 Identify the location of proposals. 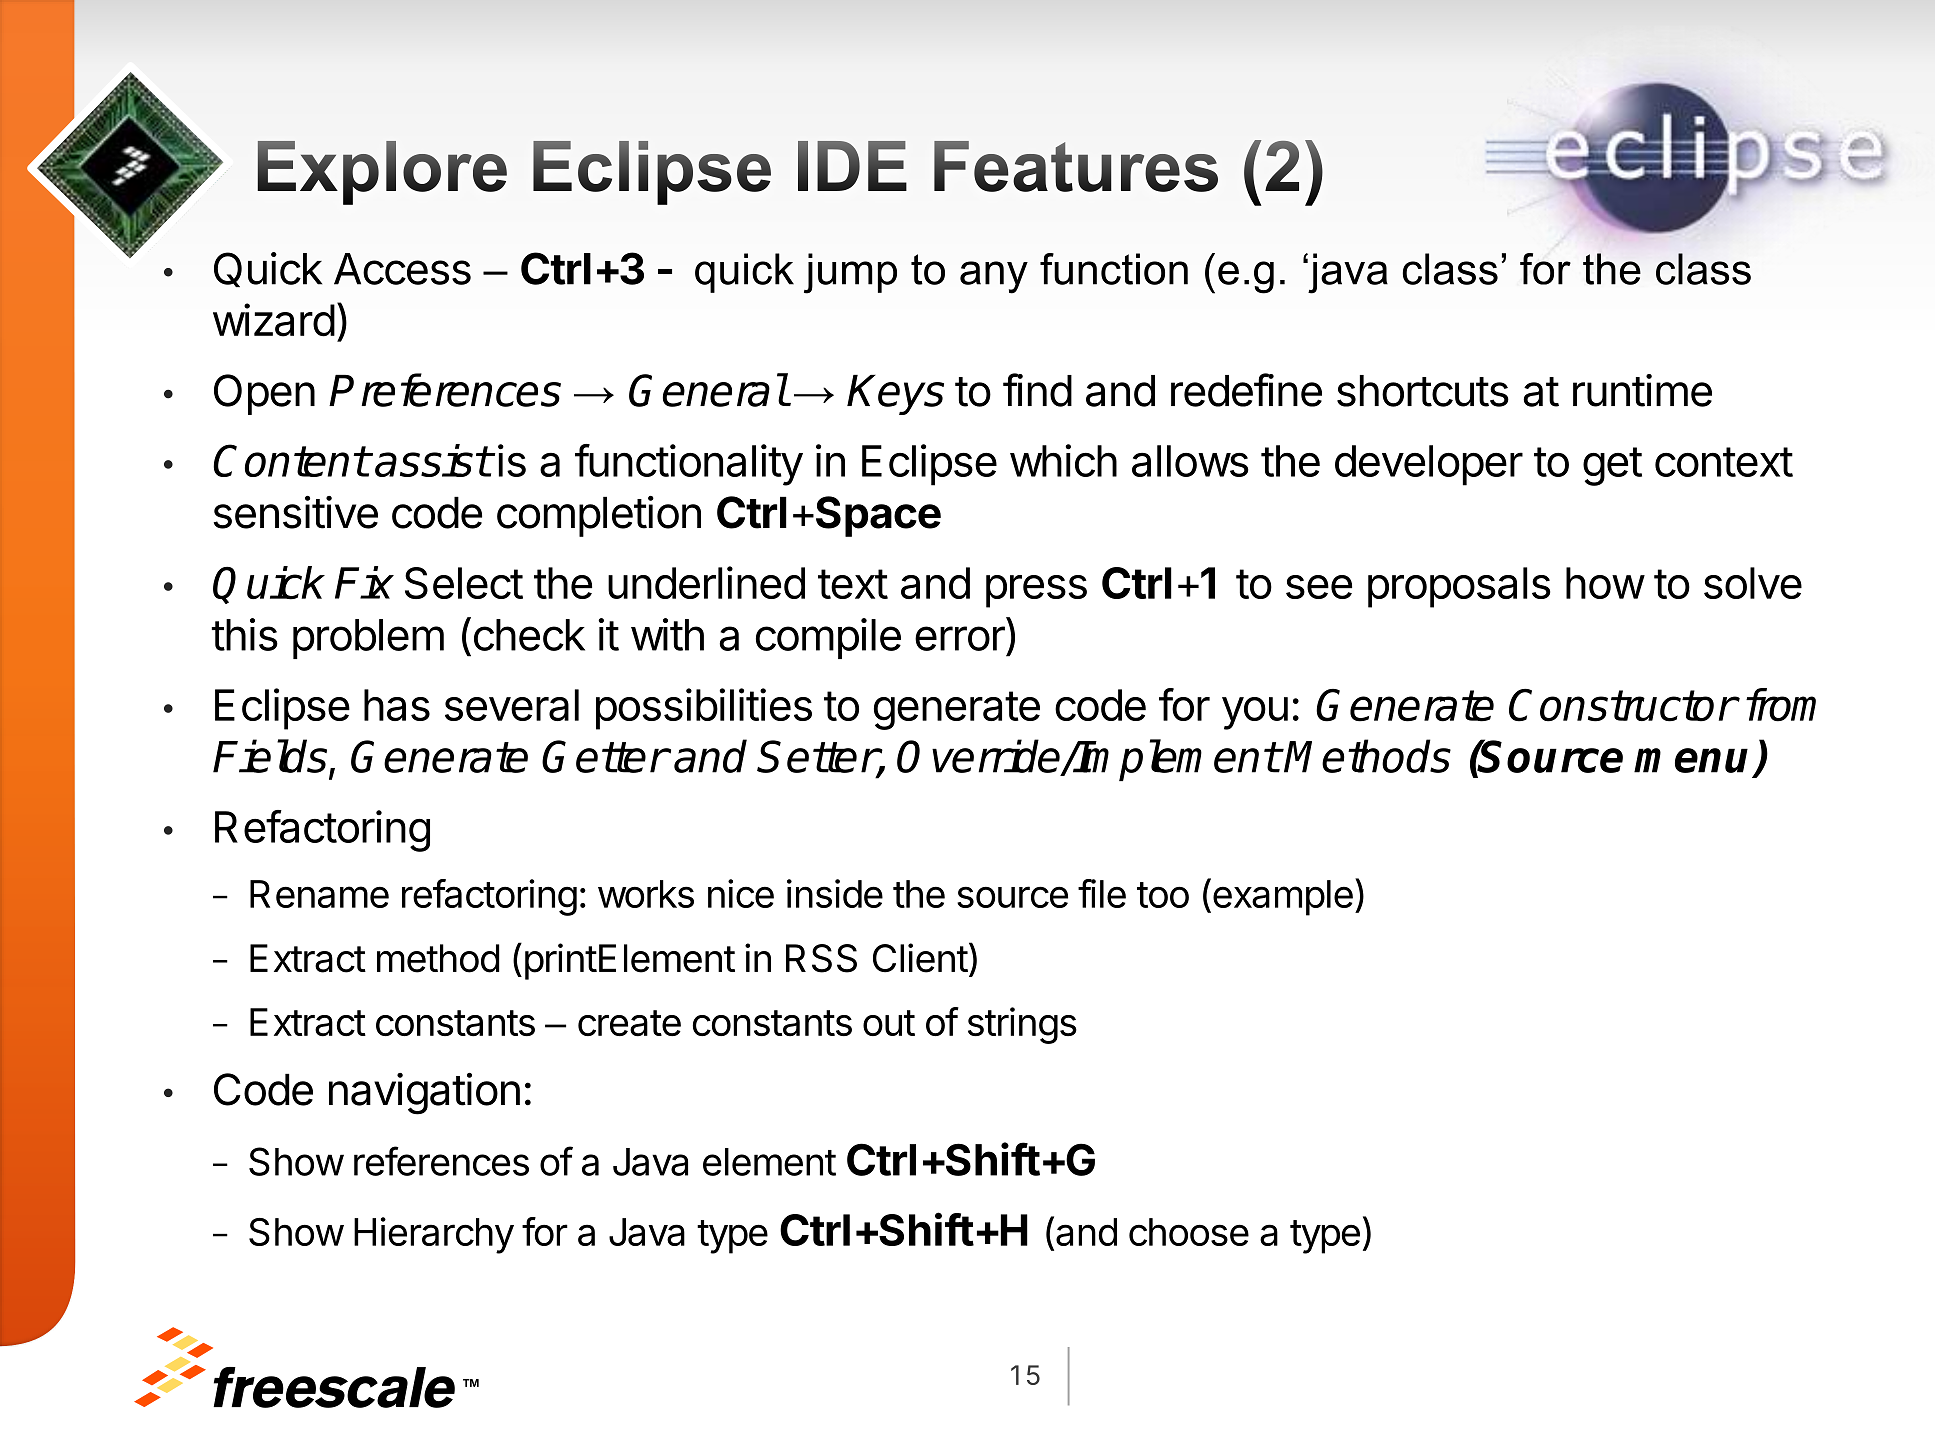
(1459, 587).
